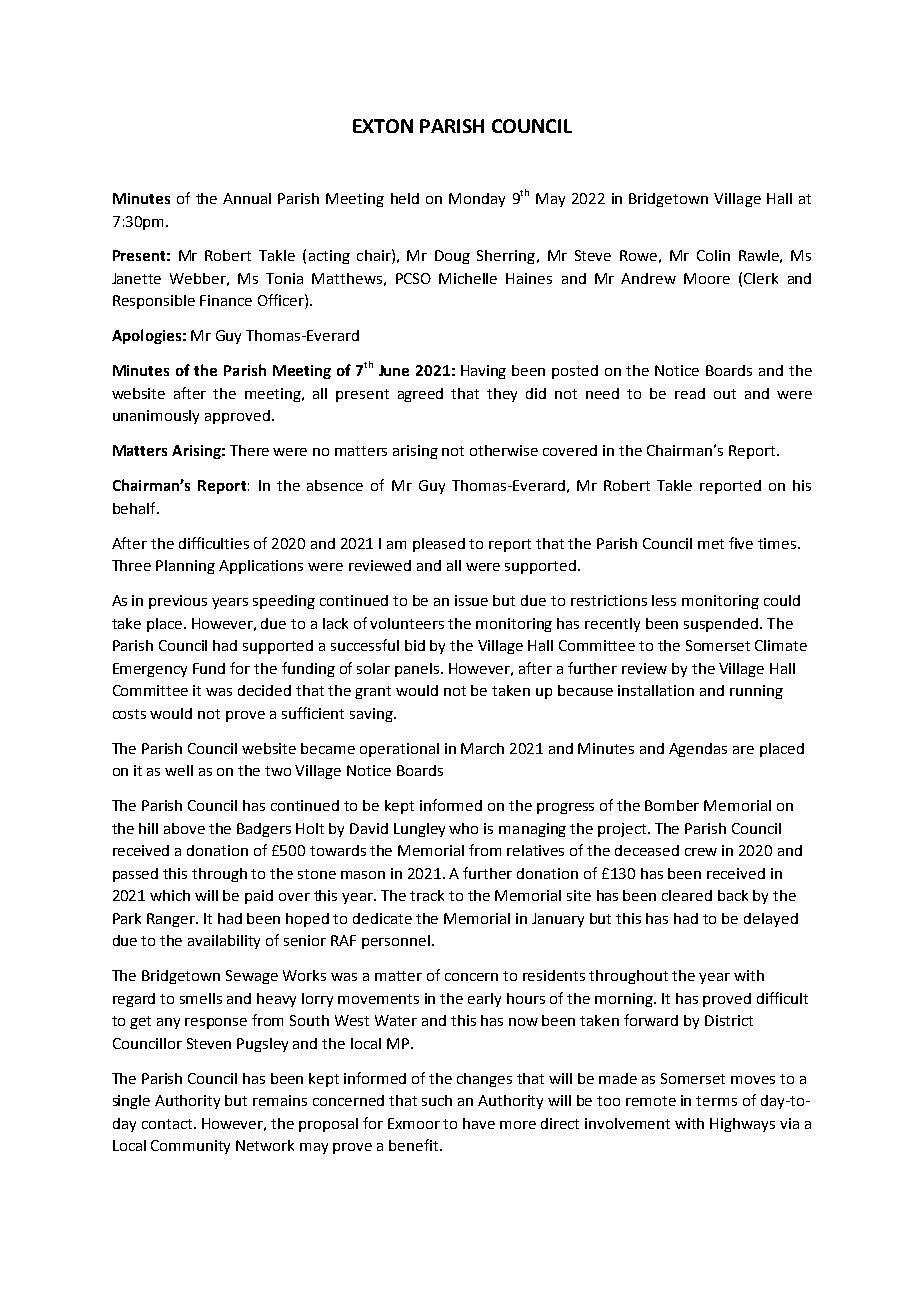  What do you see at coordinates (427, 895) in the screenshot?
I see `track` at bounding box center [427, 895].
